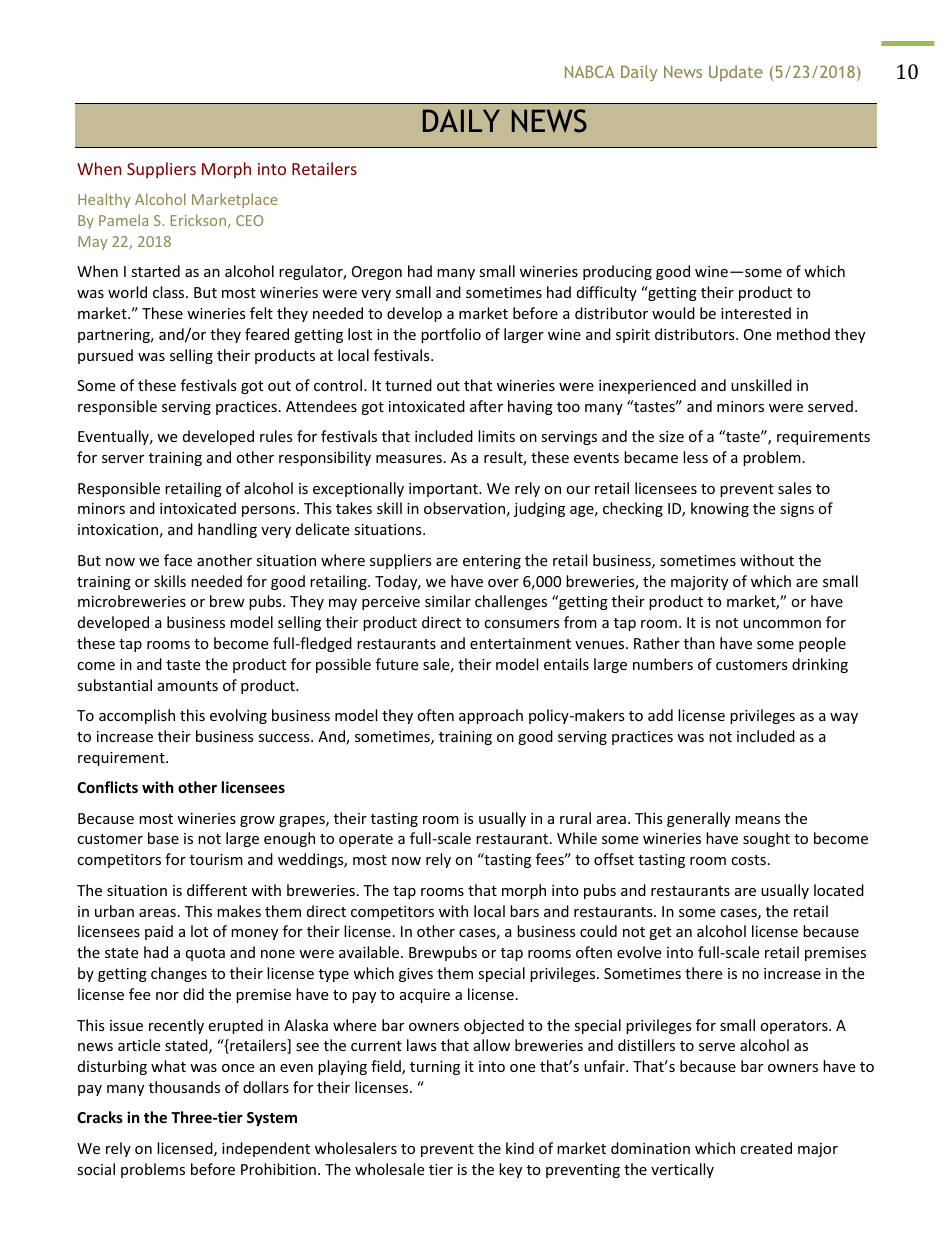  I want to click on means, so click(757, 820).
